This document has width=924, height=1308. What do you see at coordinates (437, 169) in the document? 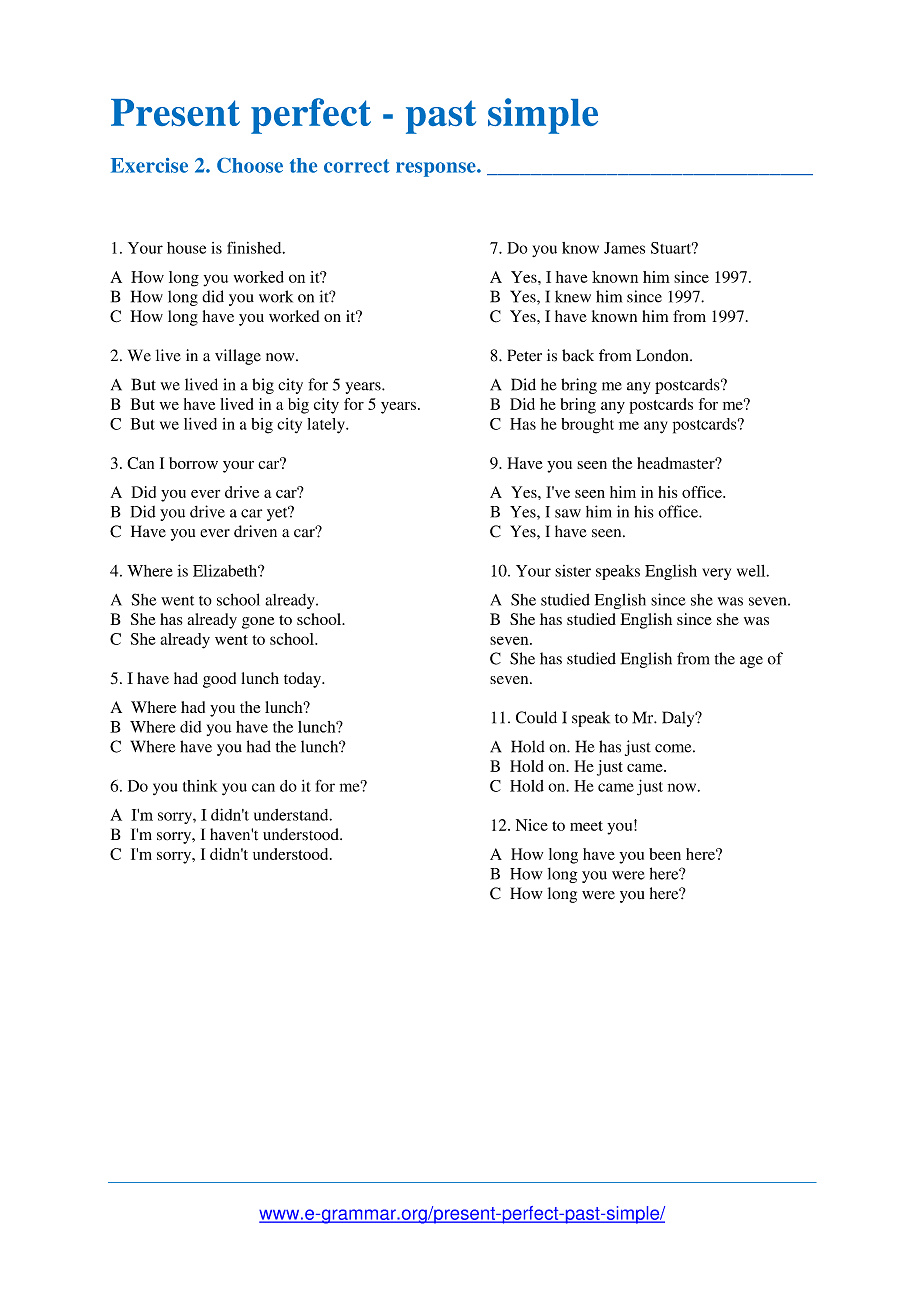
I see `response` at bounding box center [437, 169].
